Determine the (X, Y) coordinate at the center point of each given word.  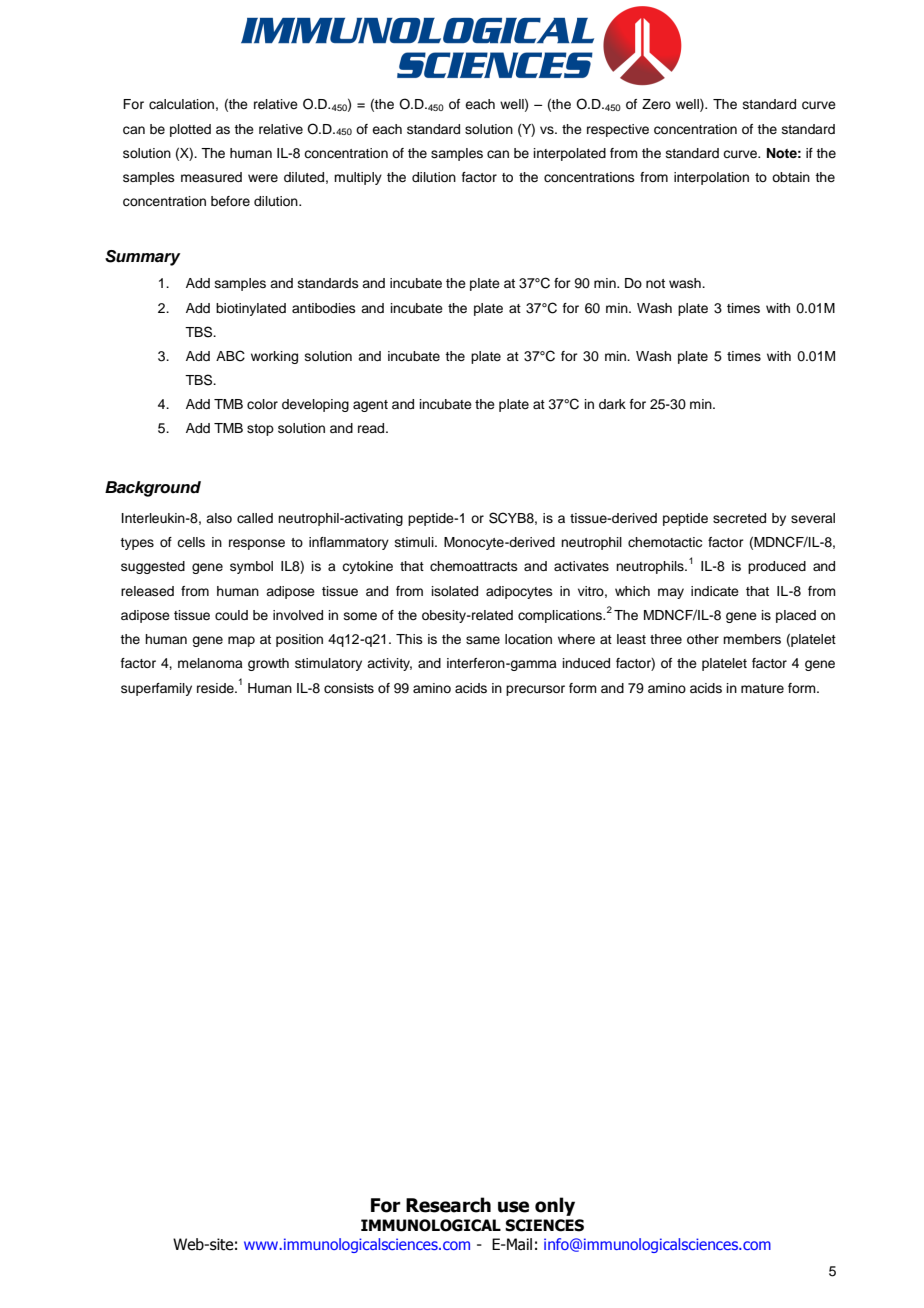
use (513, 1207)
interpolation (711, 178)
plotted (190, 130)
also (219, 518)
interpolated (570, 154)
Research (448, 1205)
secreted (739, 518)
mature (762, 688)
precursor (535, 690)
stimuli (415, 542)
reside (216, 688)
